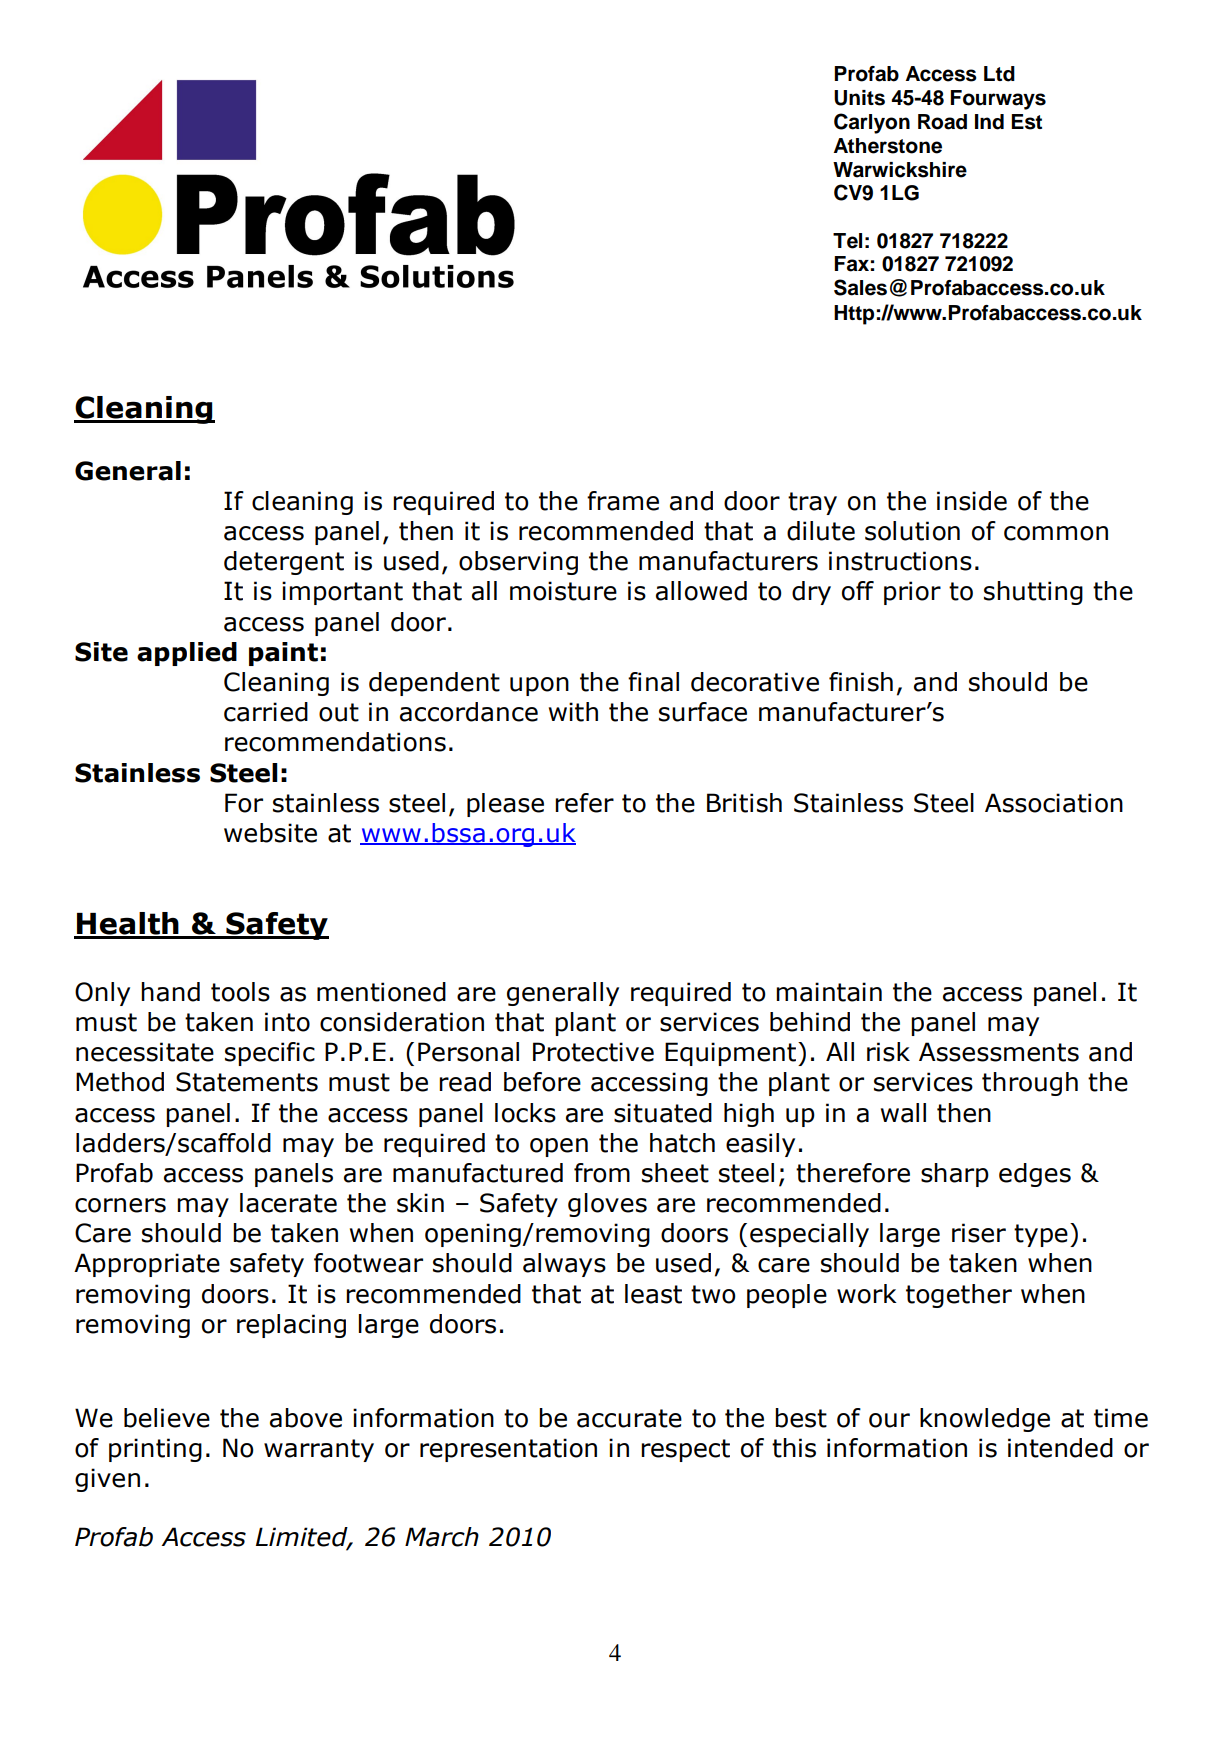  I want to click on refer, so click(584, 803).
